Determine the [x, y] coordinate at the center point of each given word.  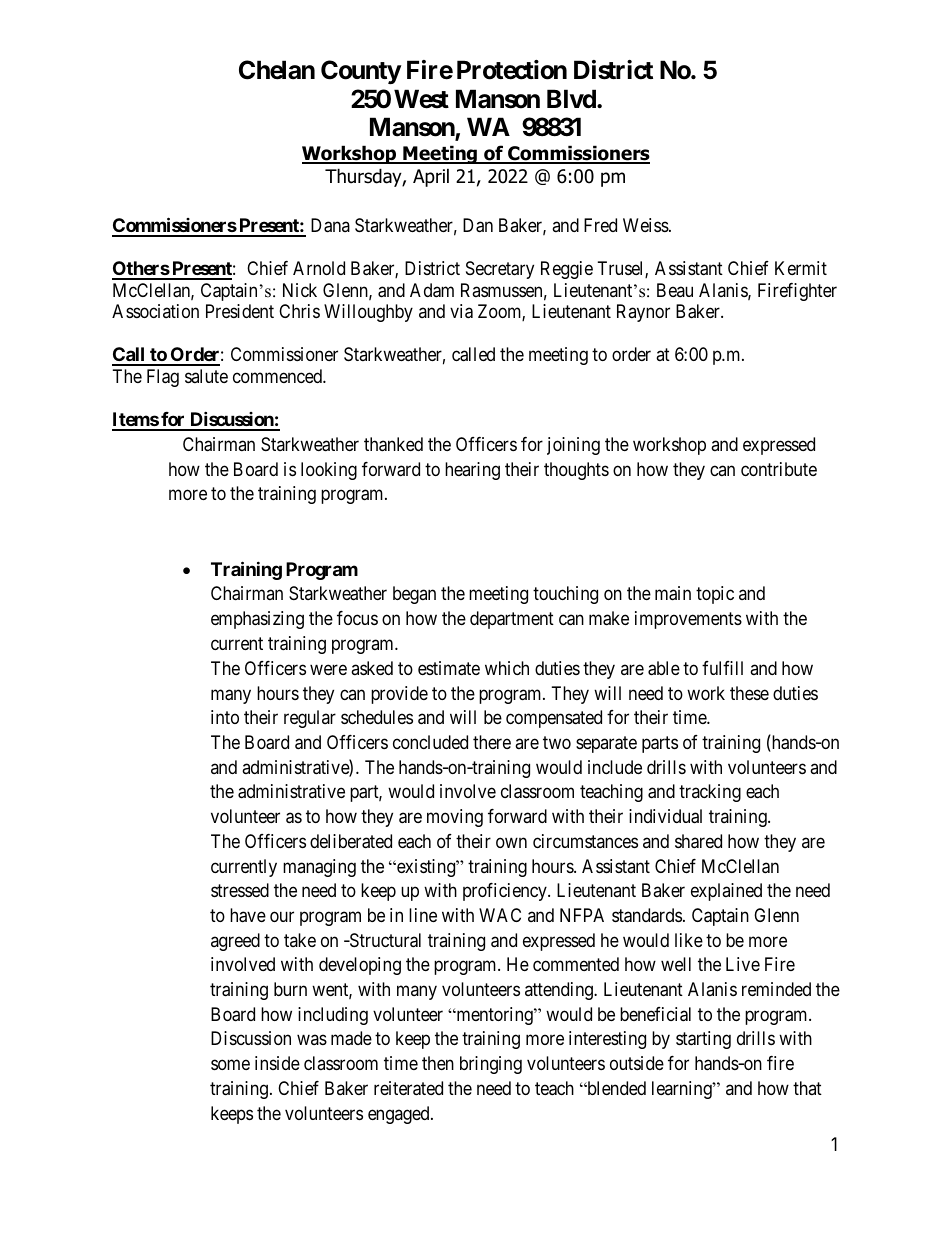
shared [698, 841]
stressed [240, 890]
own [511, 842]
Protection [512, 70]
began [414, 595]
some [230, 1064]
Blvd [572, 98]
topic [715, 595]
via [461, 311]
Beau [675, 290]
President [240, 311]
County [361, 72]
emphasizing [257, 620]
